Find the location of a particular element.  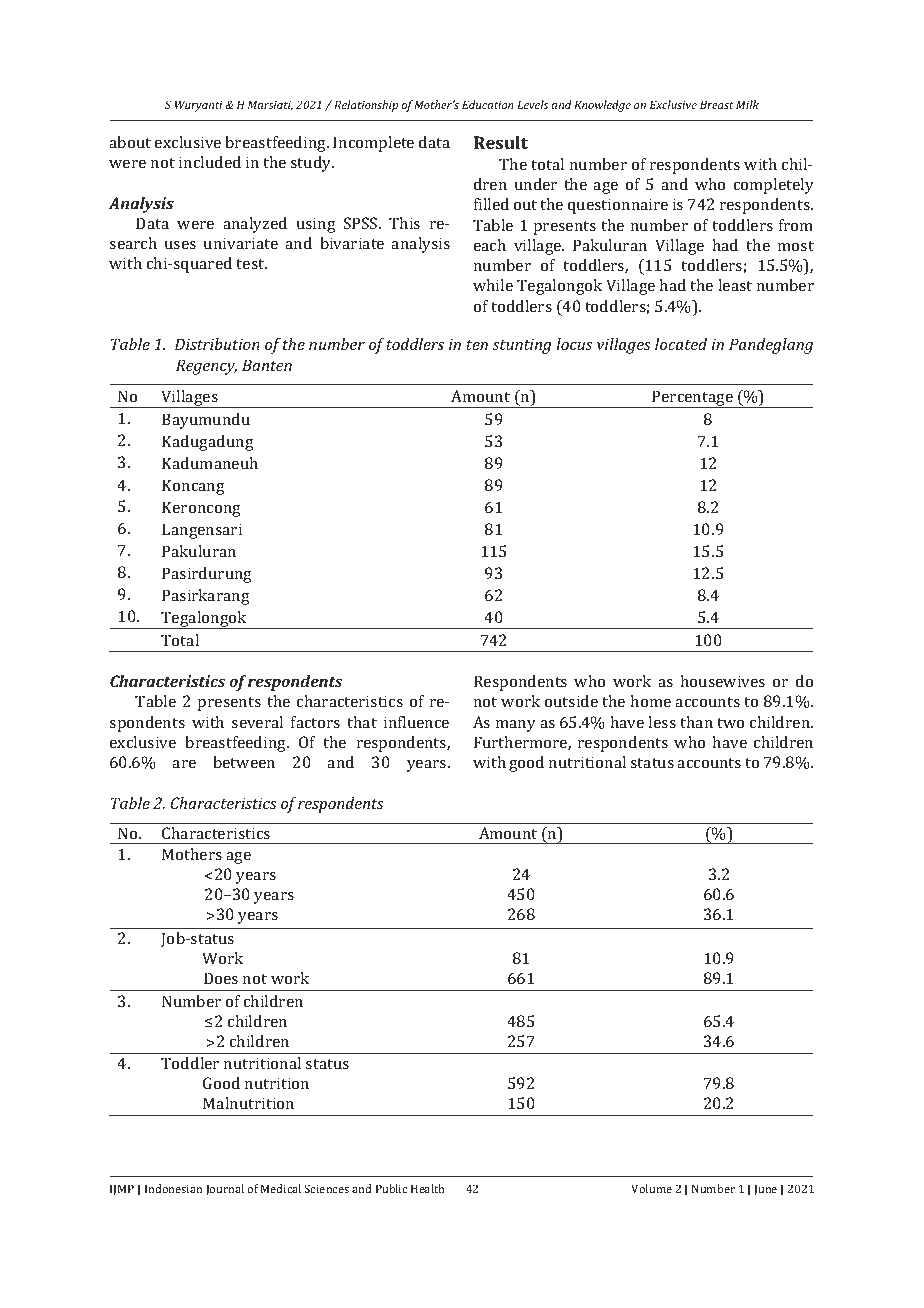

housewives is located at coordinates (722, 681).
